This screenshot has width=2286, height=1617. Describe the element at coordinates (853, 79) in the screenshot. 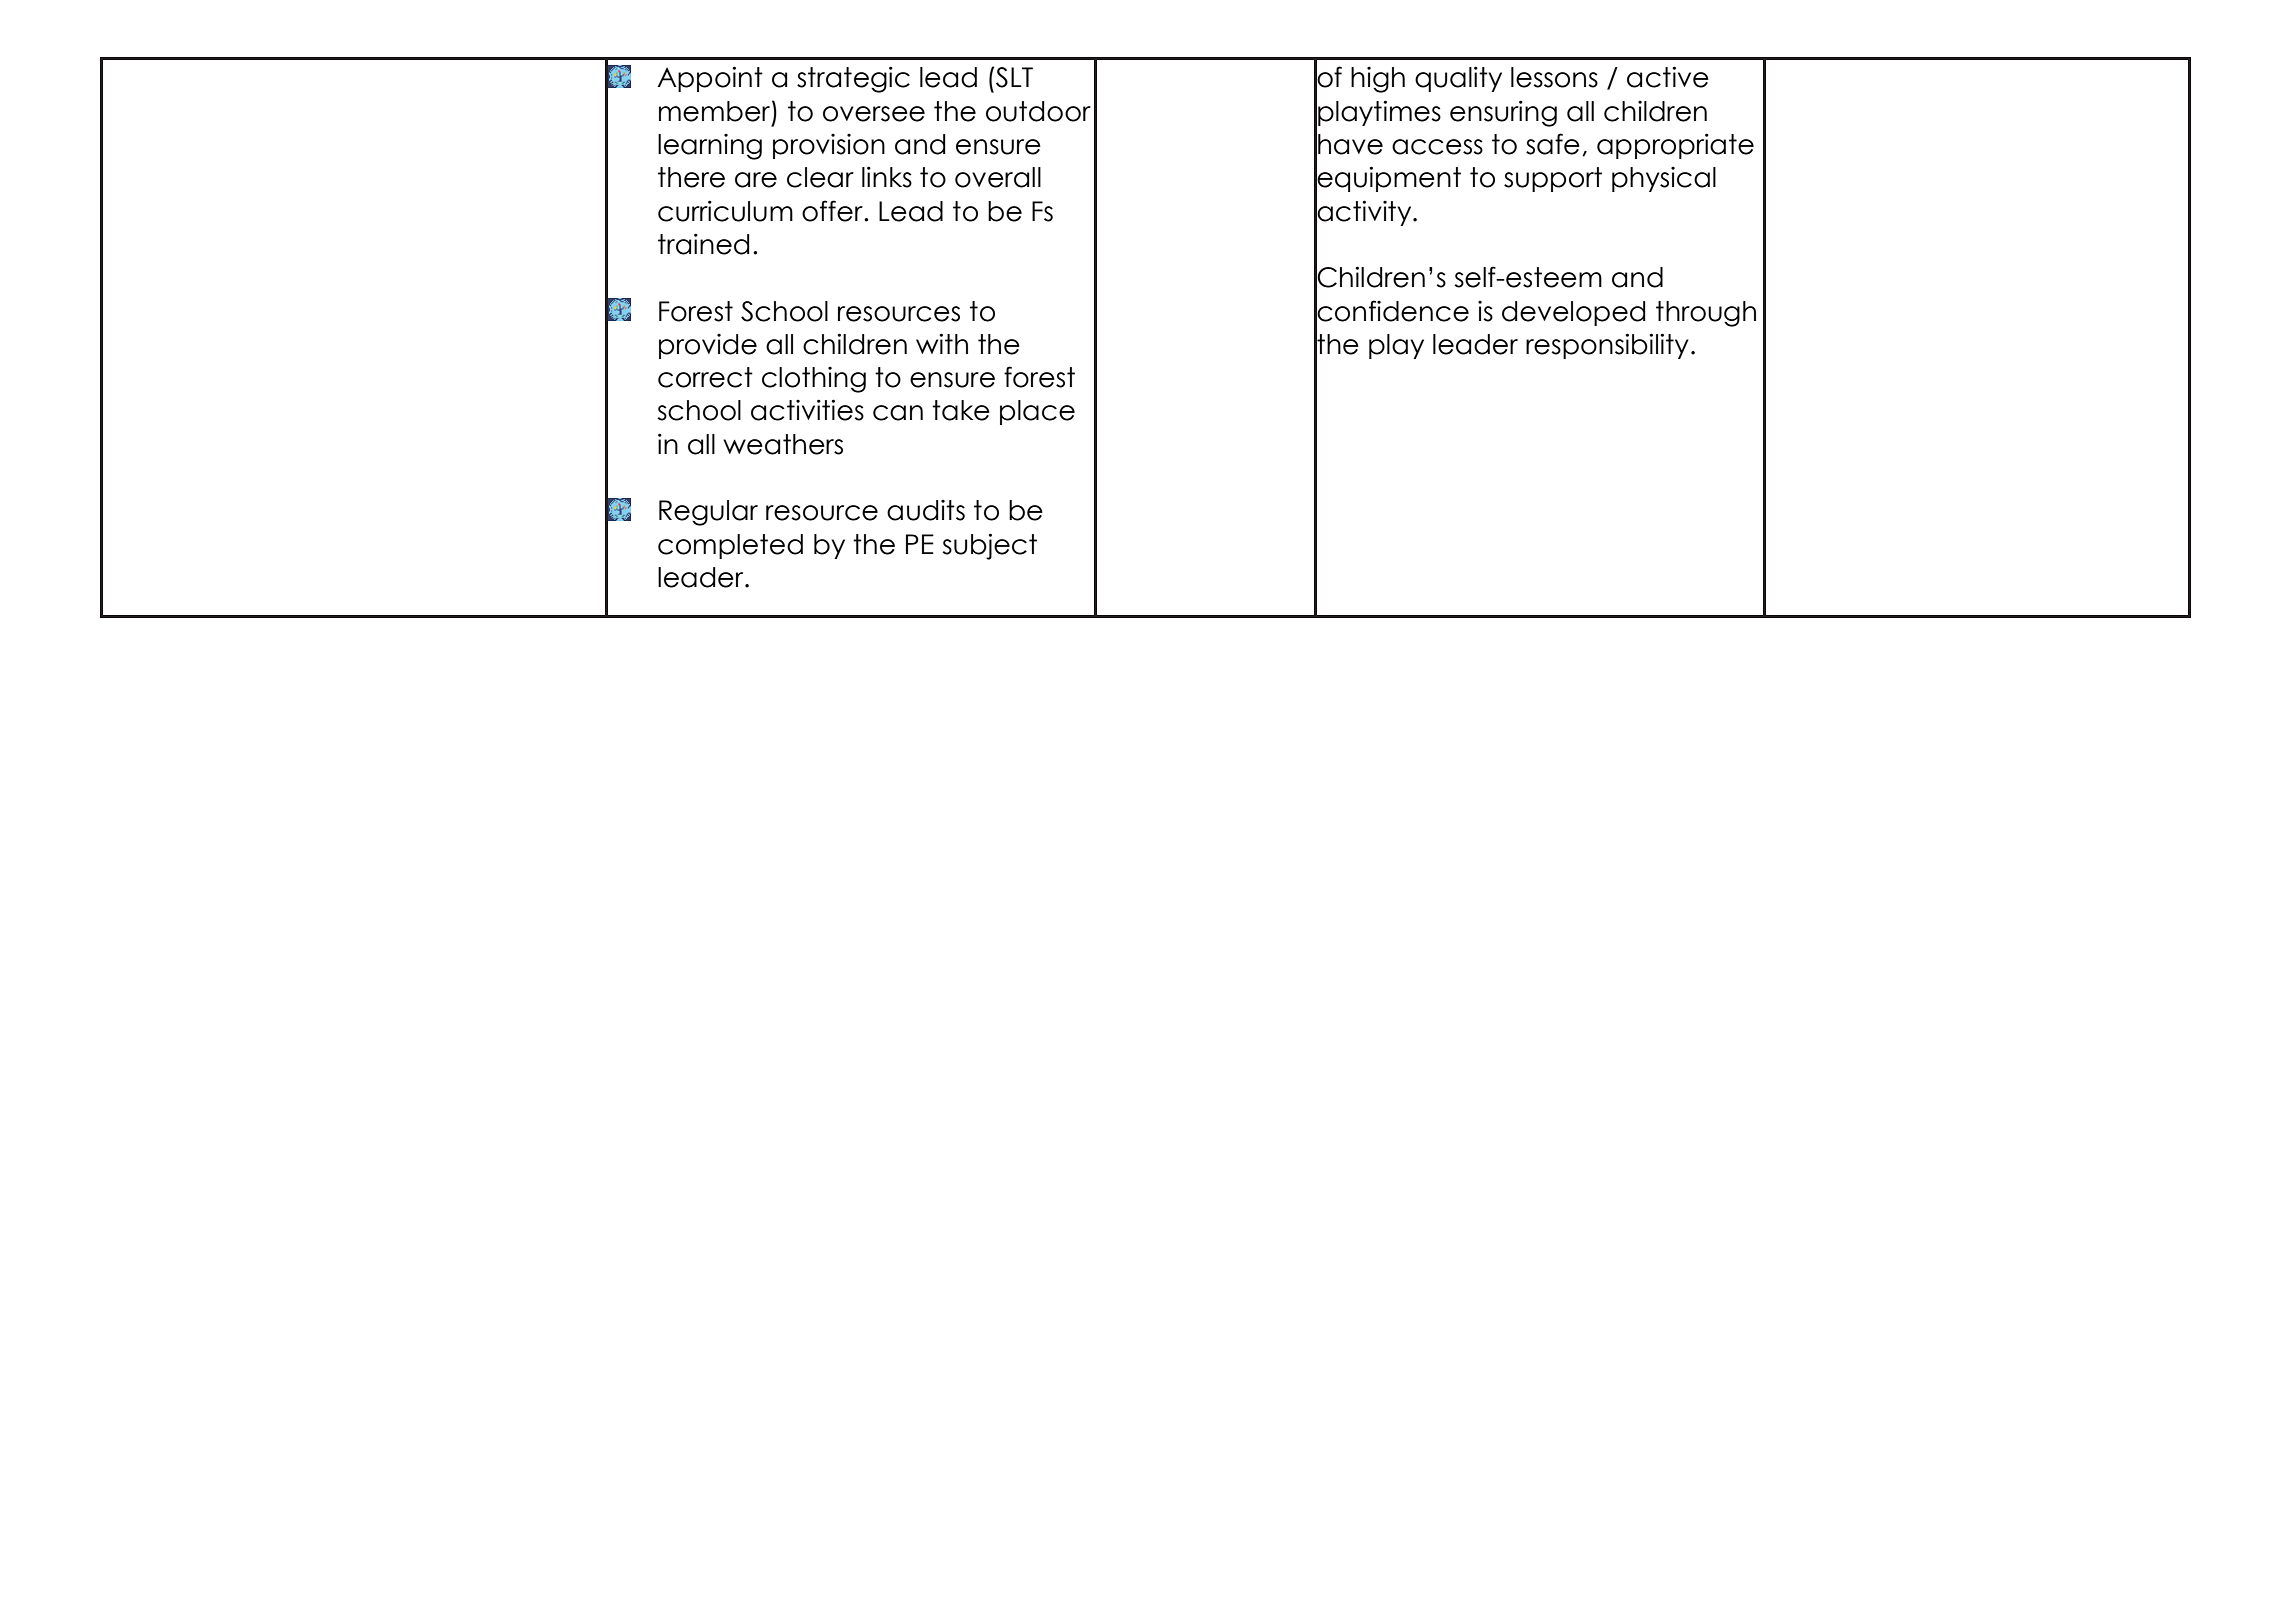

I see `strategic` at that location.
